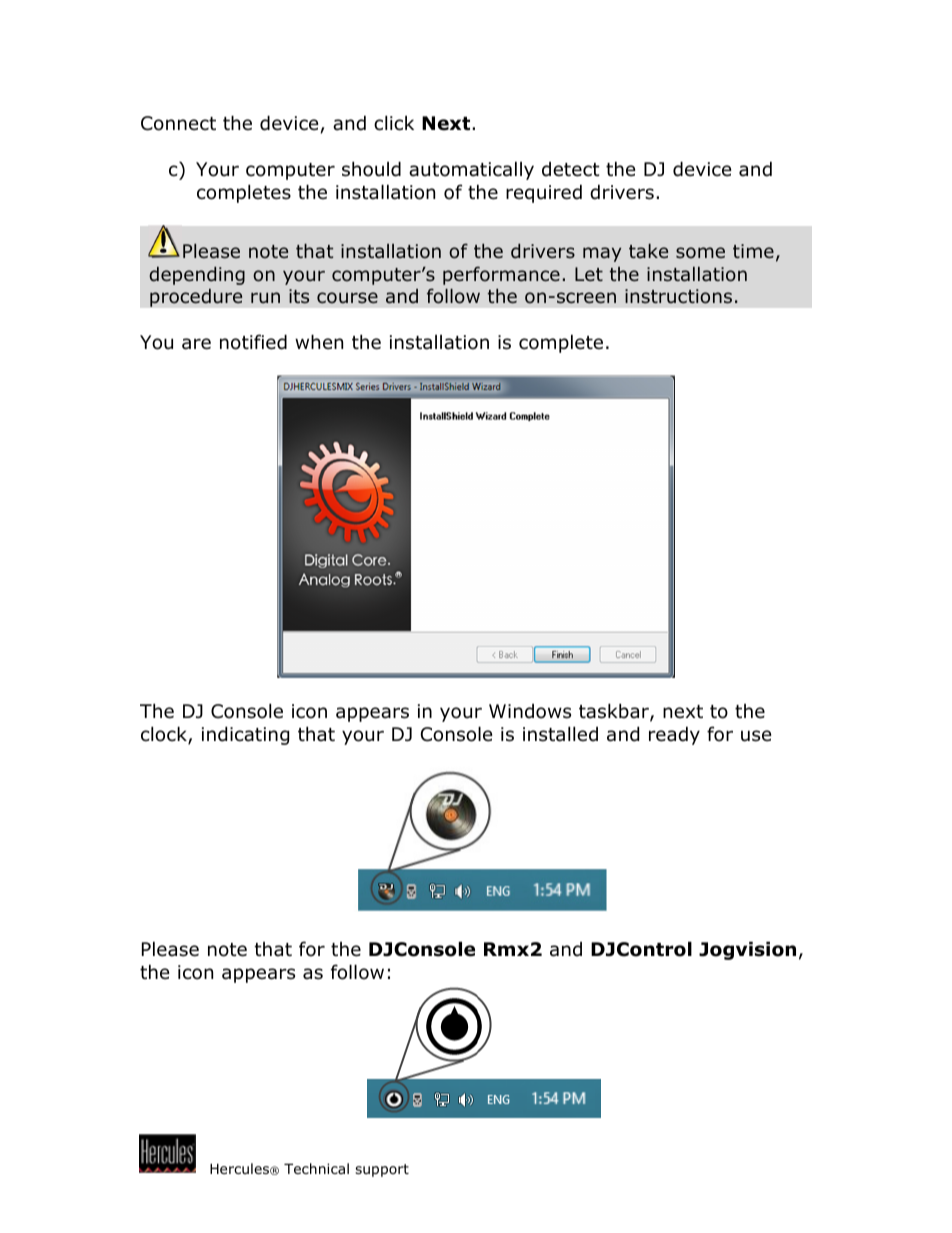  What do you see at coordinates (245, 735) in the page?
I see `indicating` at bounding box center [245, 735].
